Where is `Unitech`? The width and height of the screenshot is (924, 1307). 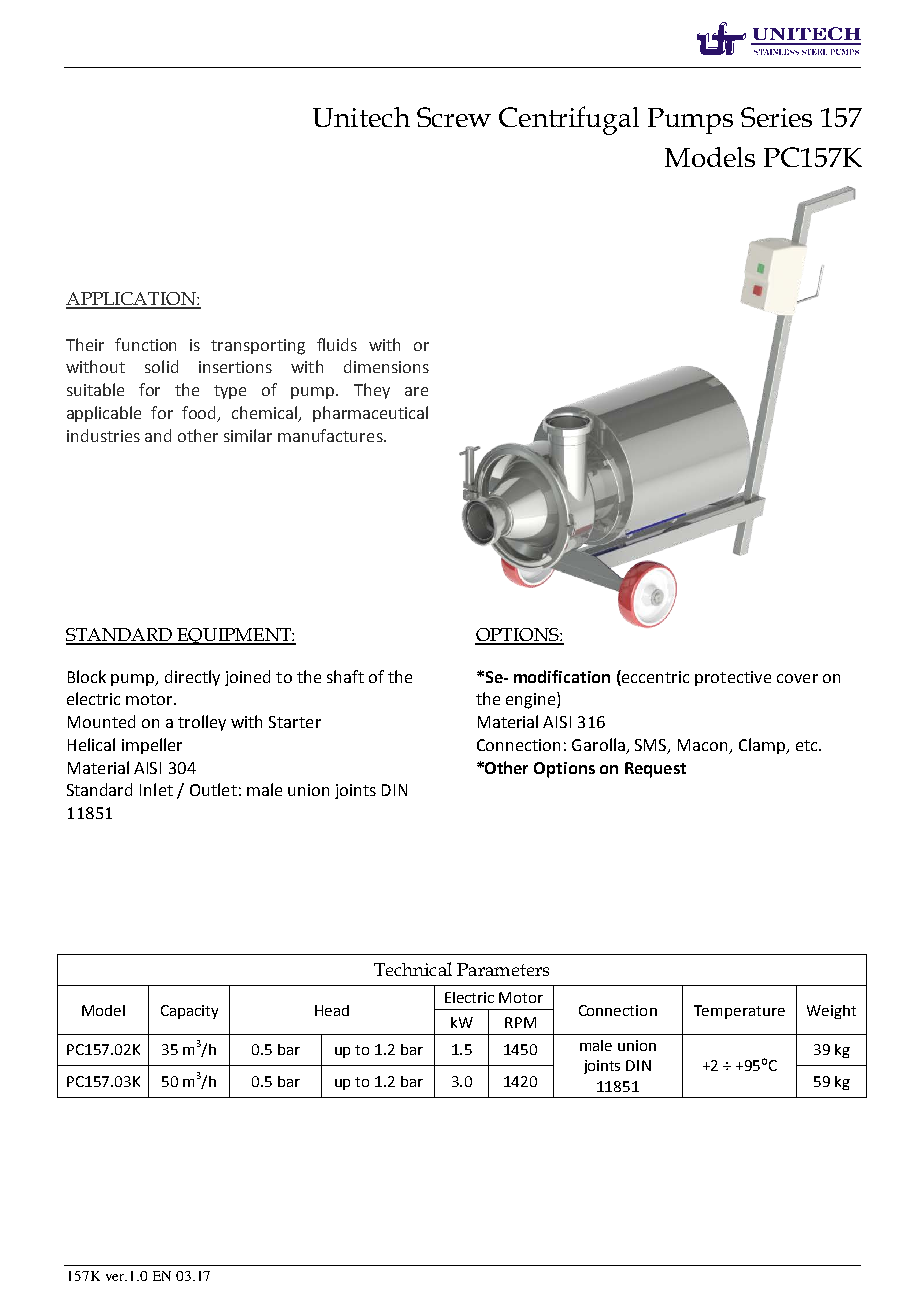
Unitech is located at coordinates (361, 117).
